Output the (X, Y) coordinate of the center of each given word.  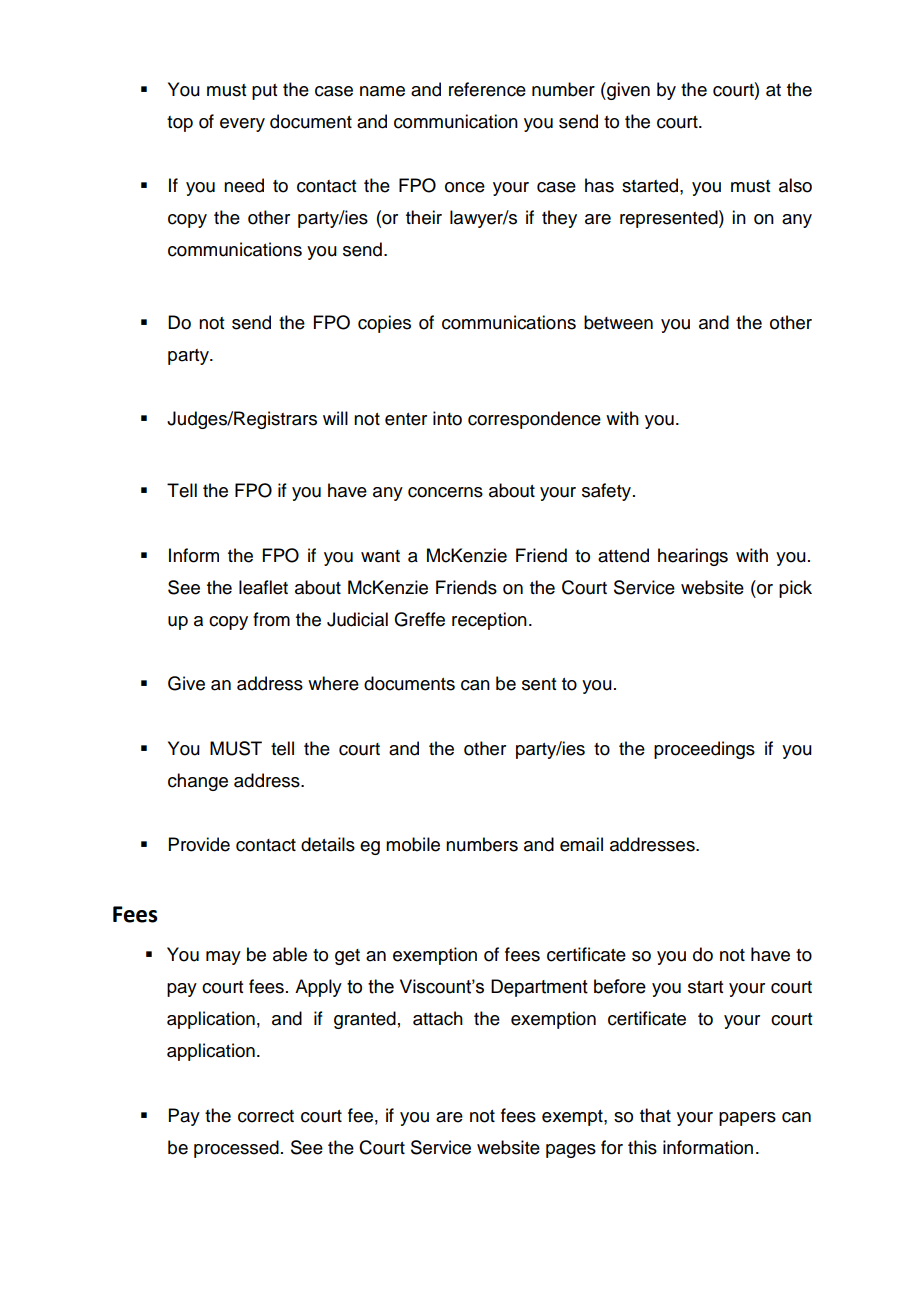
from (271, 619)
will (335, 418)
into (447, 418)
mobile (413, 844)
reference (487, 89)
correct (266, 1116)
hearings (693, 557)
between (618, 322)
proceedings (704, 750)
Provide (199, 844)
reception (489, 621)
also (795, 185)
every (242, 125)
